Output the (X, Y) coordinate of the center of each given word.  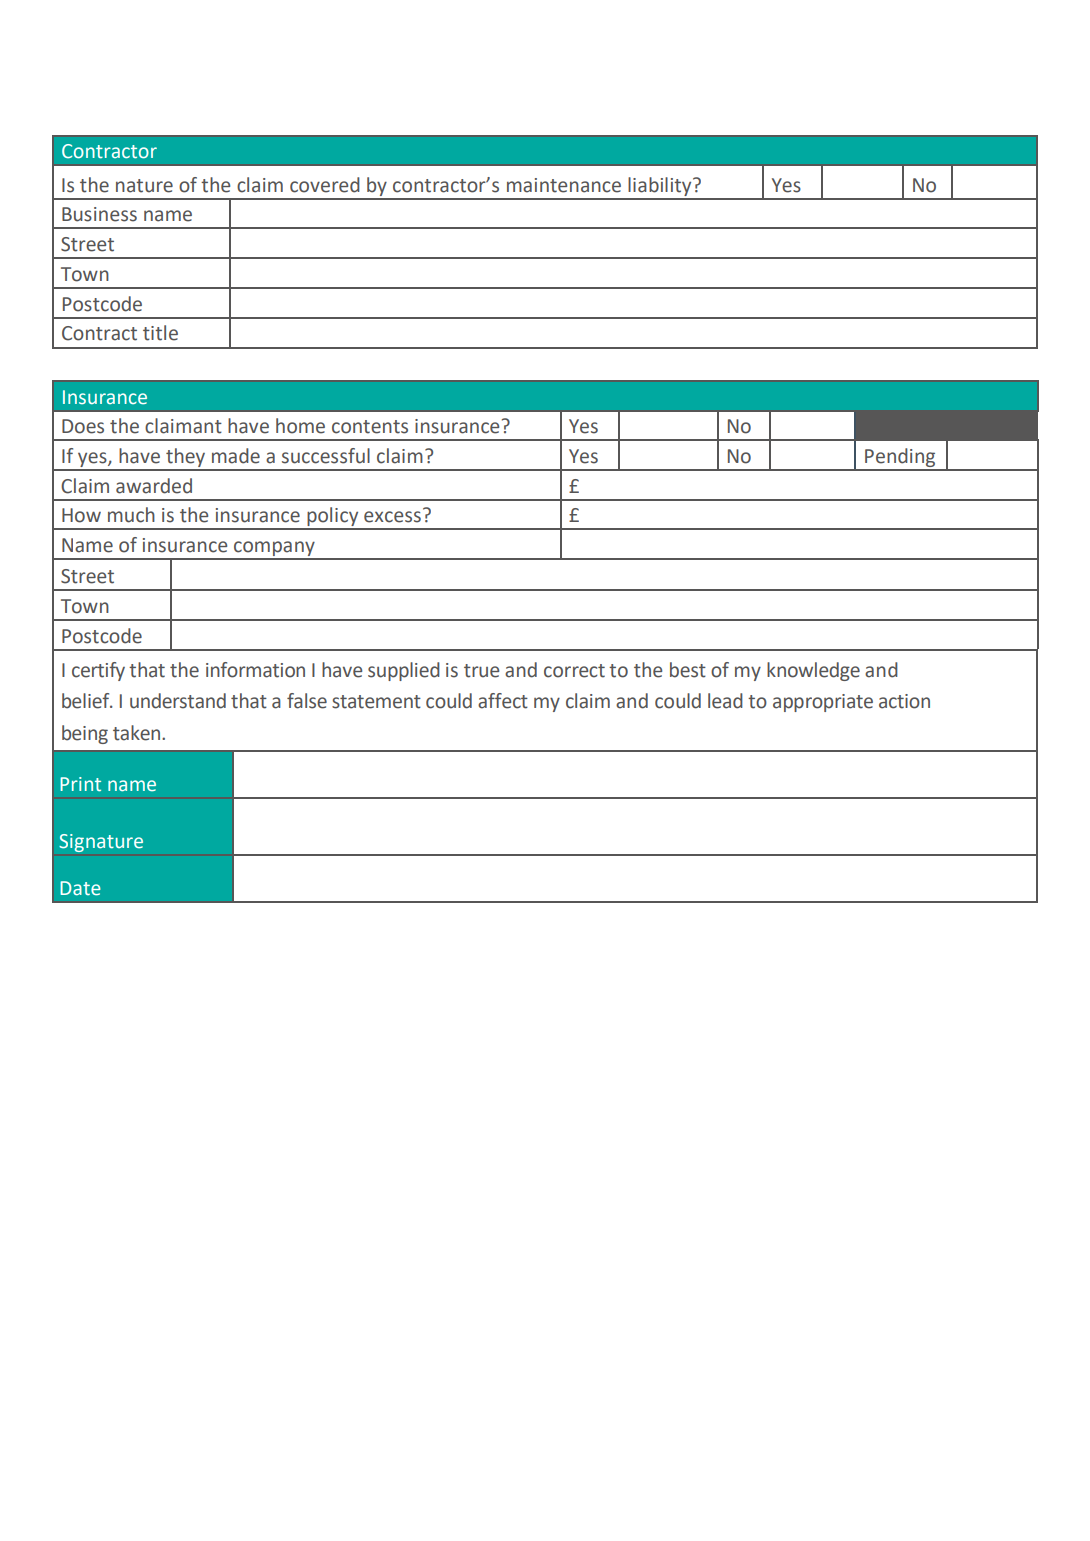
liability (660, 188)
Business (99, 214)
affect (503, 701)
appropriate (823, 703)
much (131, 515)
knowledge (813, 671)
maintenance (564, 185)
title (160, 333)
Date (80, 888)
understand (178, 701)
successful (326, 456)
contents (370, 427)
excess (392, 517)
